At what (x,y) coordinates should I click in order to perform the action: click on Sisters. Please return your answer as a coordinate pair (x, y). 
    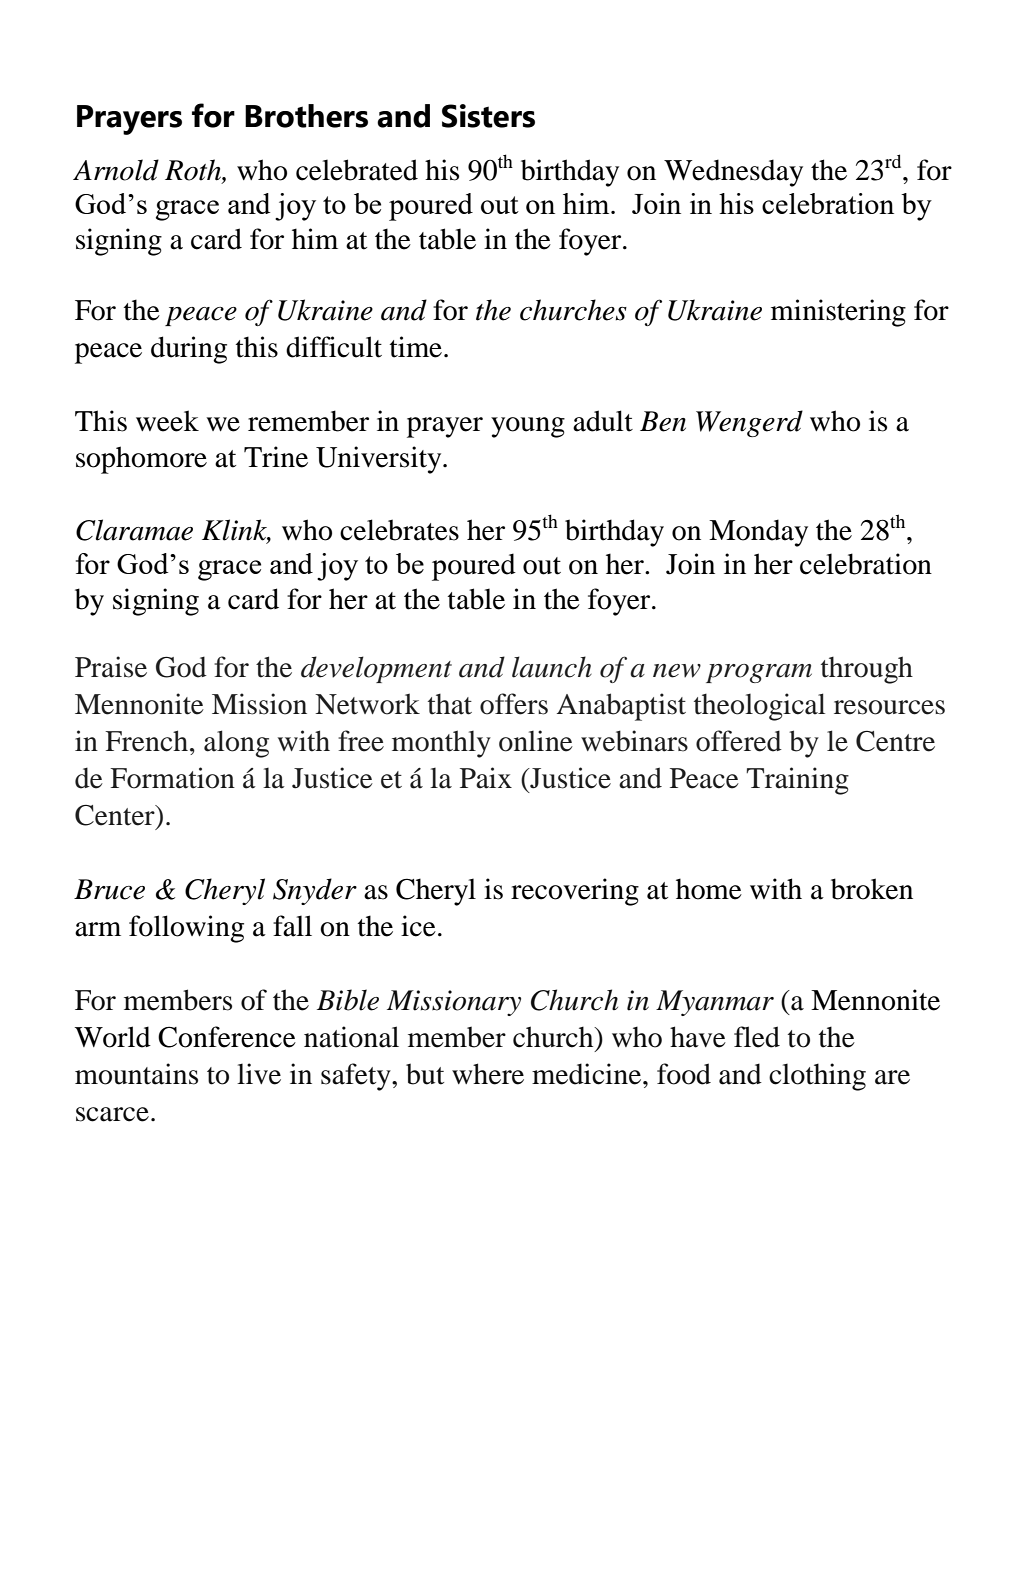
    Looking at the image, I should click on (488, 116).
